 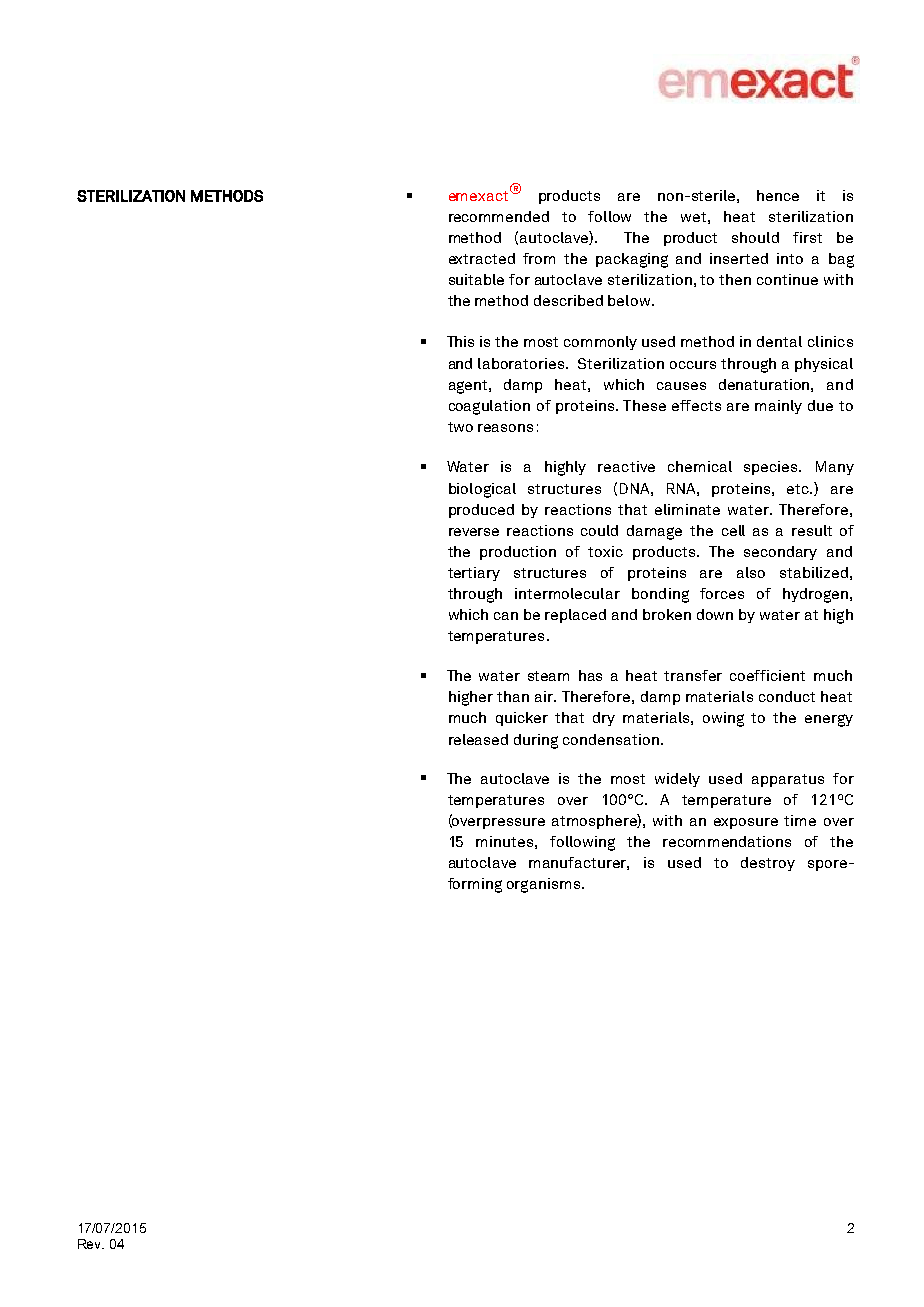 What do you see at coordinates (667, 614) in the document?
I see `broken` at bounding box center [667, 614].
